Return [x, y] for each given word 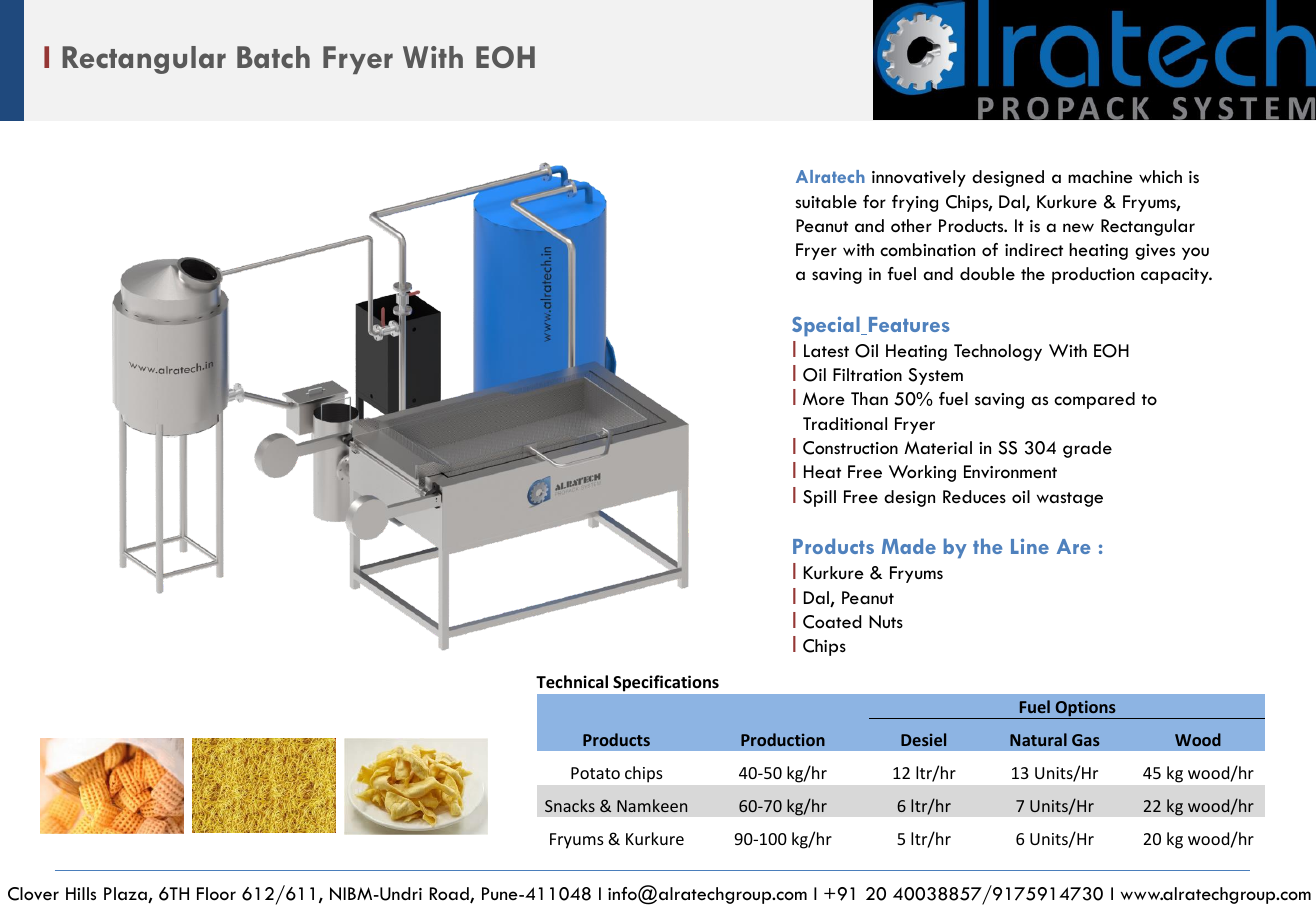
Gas [1086, 740]
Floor [216, 894]
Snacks [570, 805]
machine [1100, 176]
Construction [850, 448]
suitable [826, 201]
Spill [819, 498]
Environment [1010, 472]
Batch [273, 57]
